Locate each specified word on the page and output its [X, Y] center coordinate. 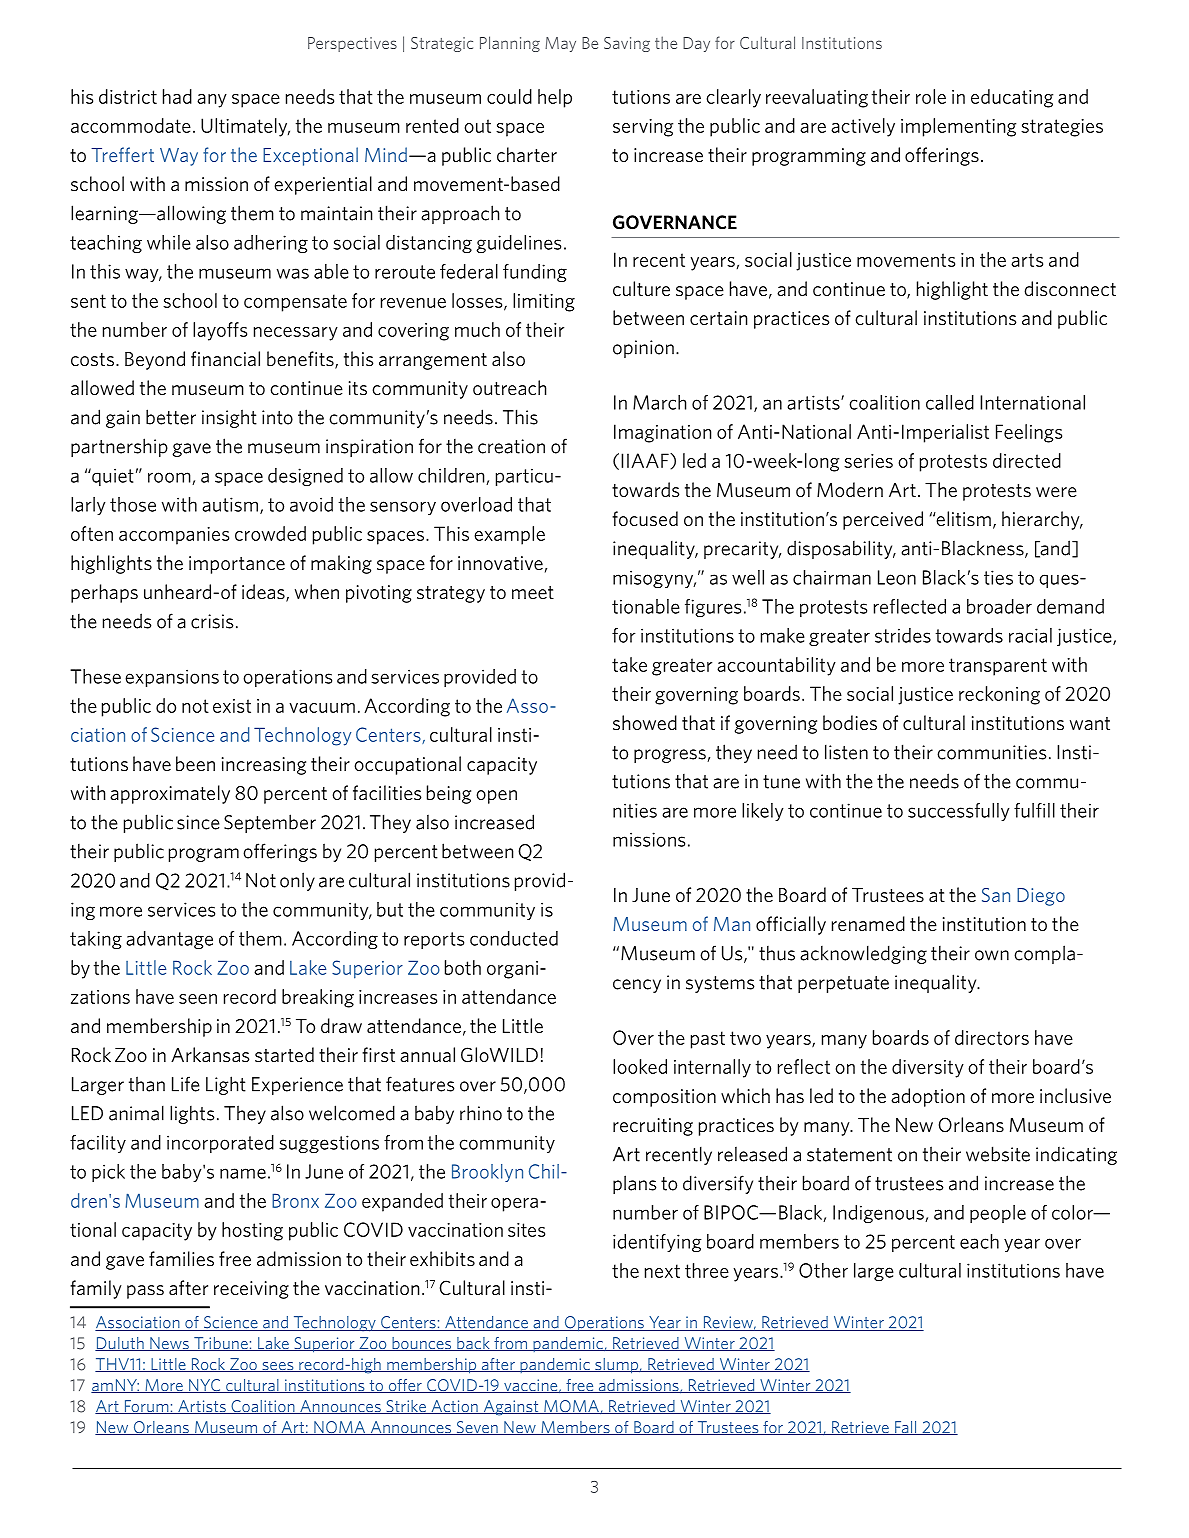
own [992, 955]
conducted [514, 938]
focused [645, 518]
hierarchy [1042, 520]
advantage [169, 940]
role [931, 96]
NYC [205, 1386]
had [177, 96]
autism [230, 504]
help [555, 98]
